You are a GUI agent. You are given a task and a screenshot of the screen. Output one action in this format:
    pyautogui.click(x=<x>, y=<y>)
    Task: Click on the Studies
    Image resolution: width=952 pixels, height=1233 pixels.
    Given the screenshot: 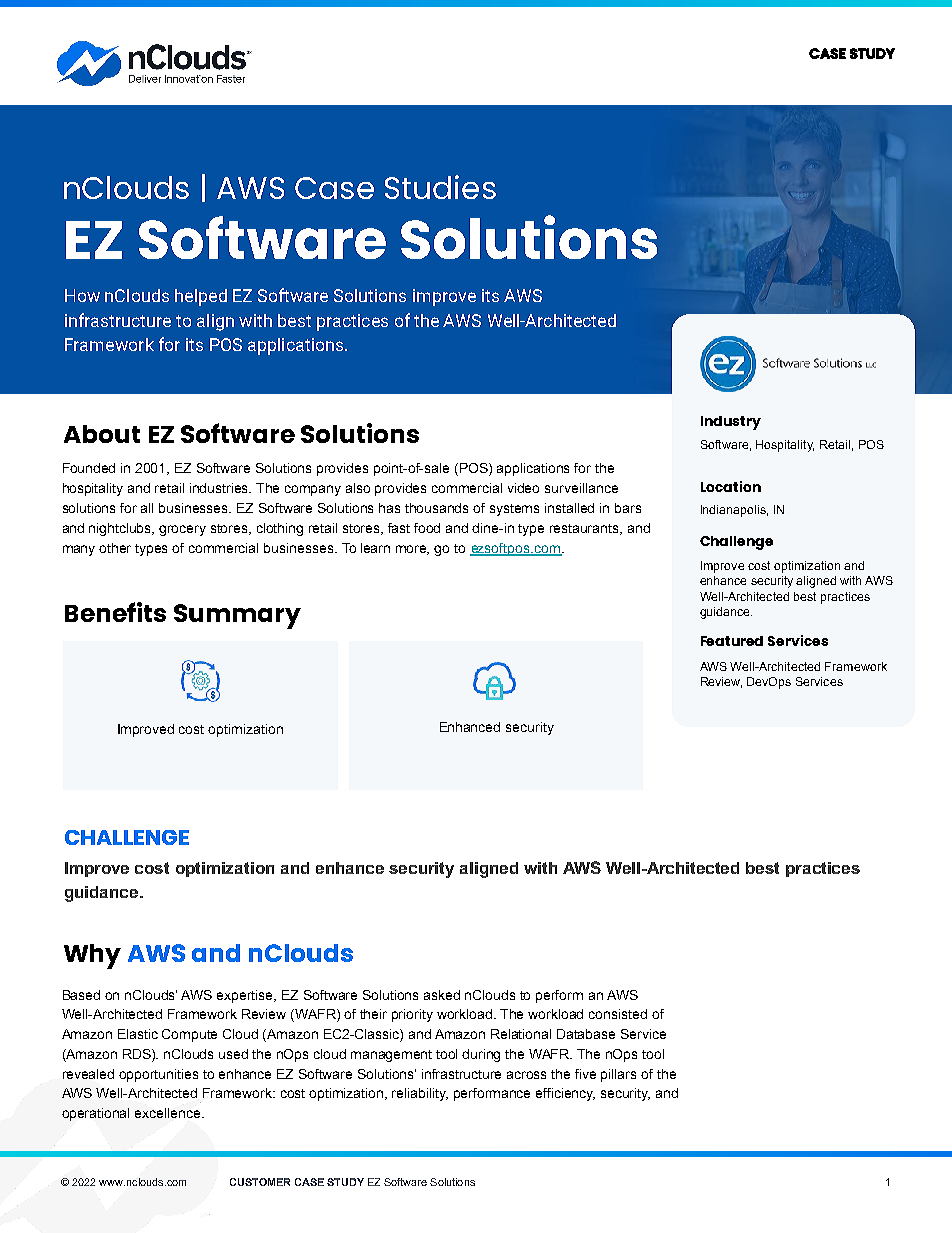 What is the action you would take?
    pyautogui.click(x=440, y=187)
